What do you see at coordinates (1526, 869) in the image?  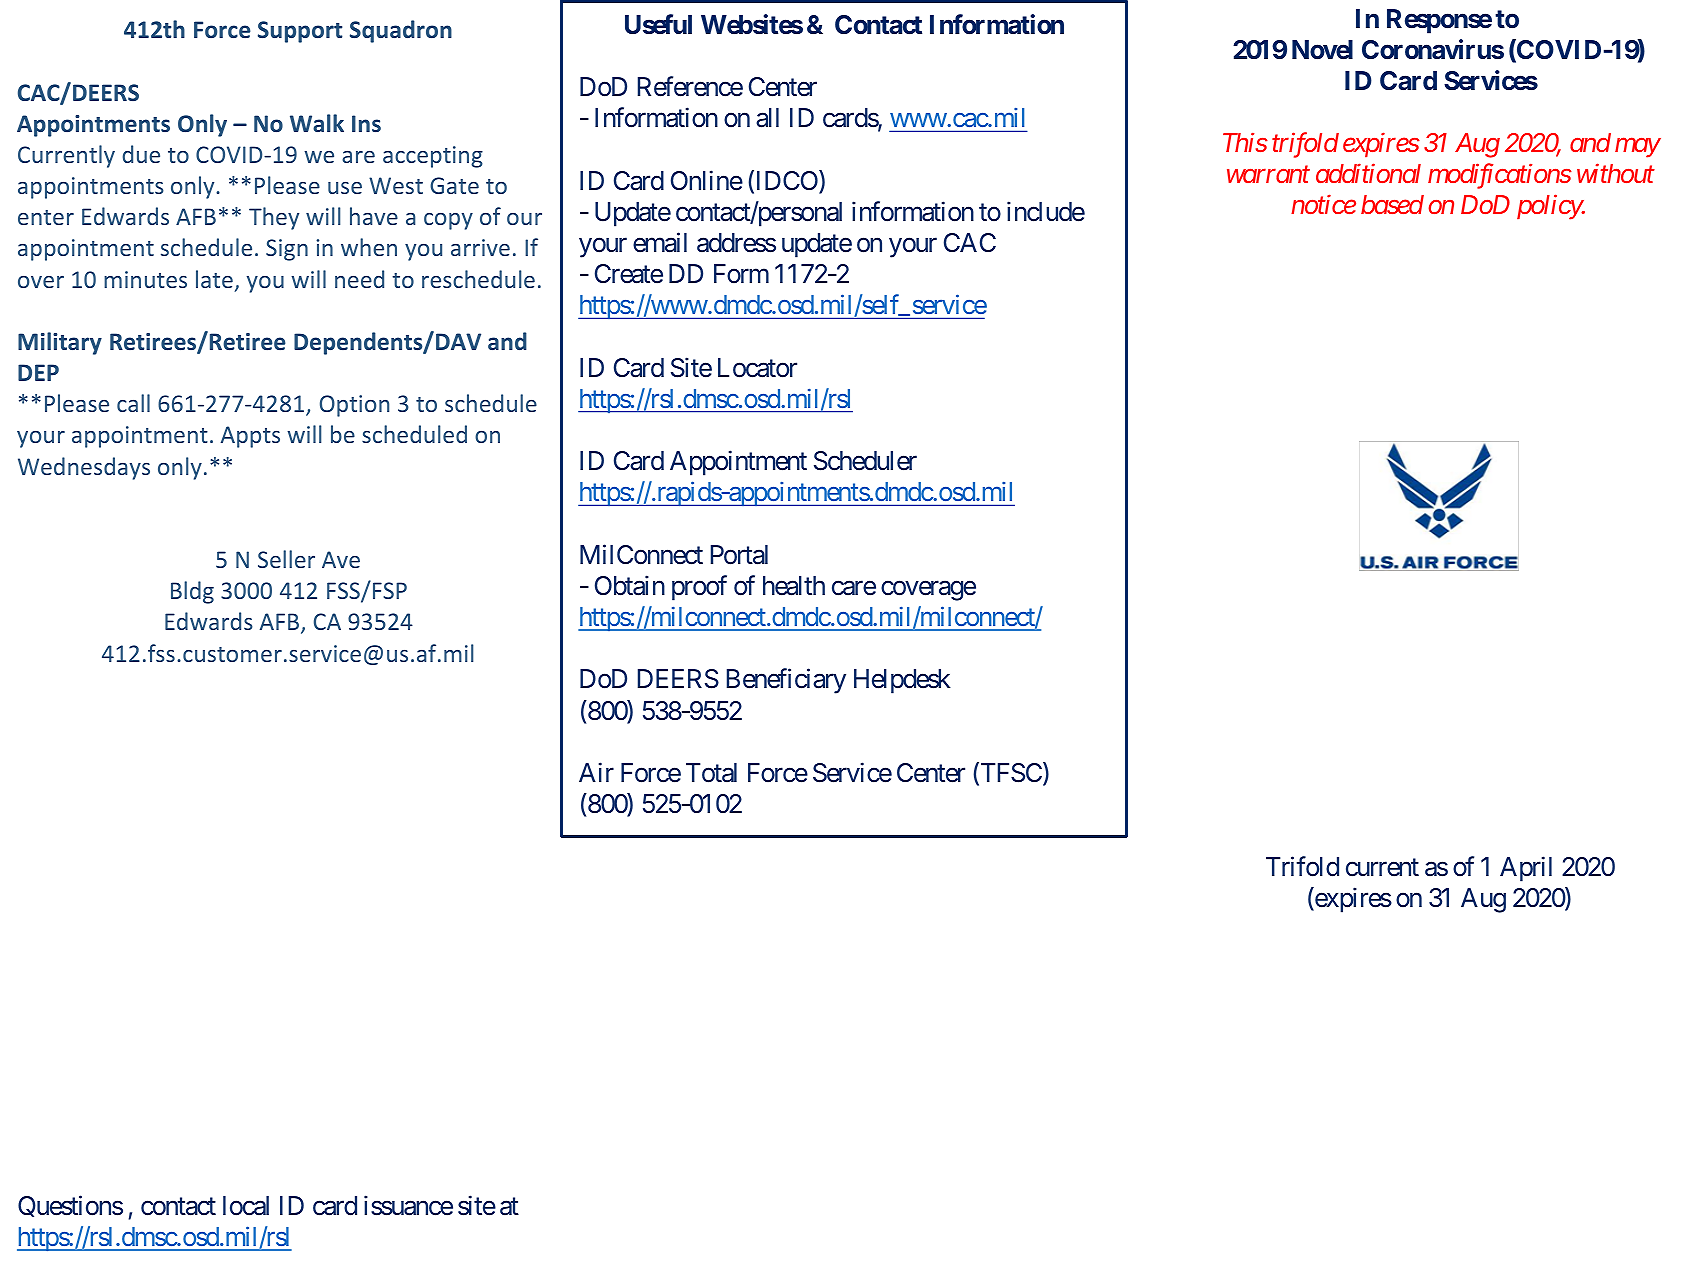 I see `April` at bounding box center [1526, 869].
